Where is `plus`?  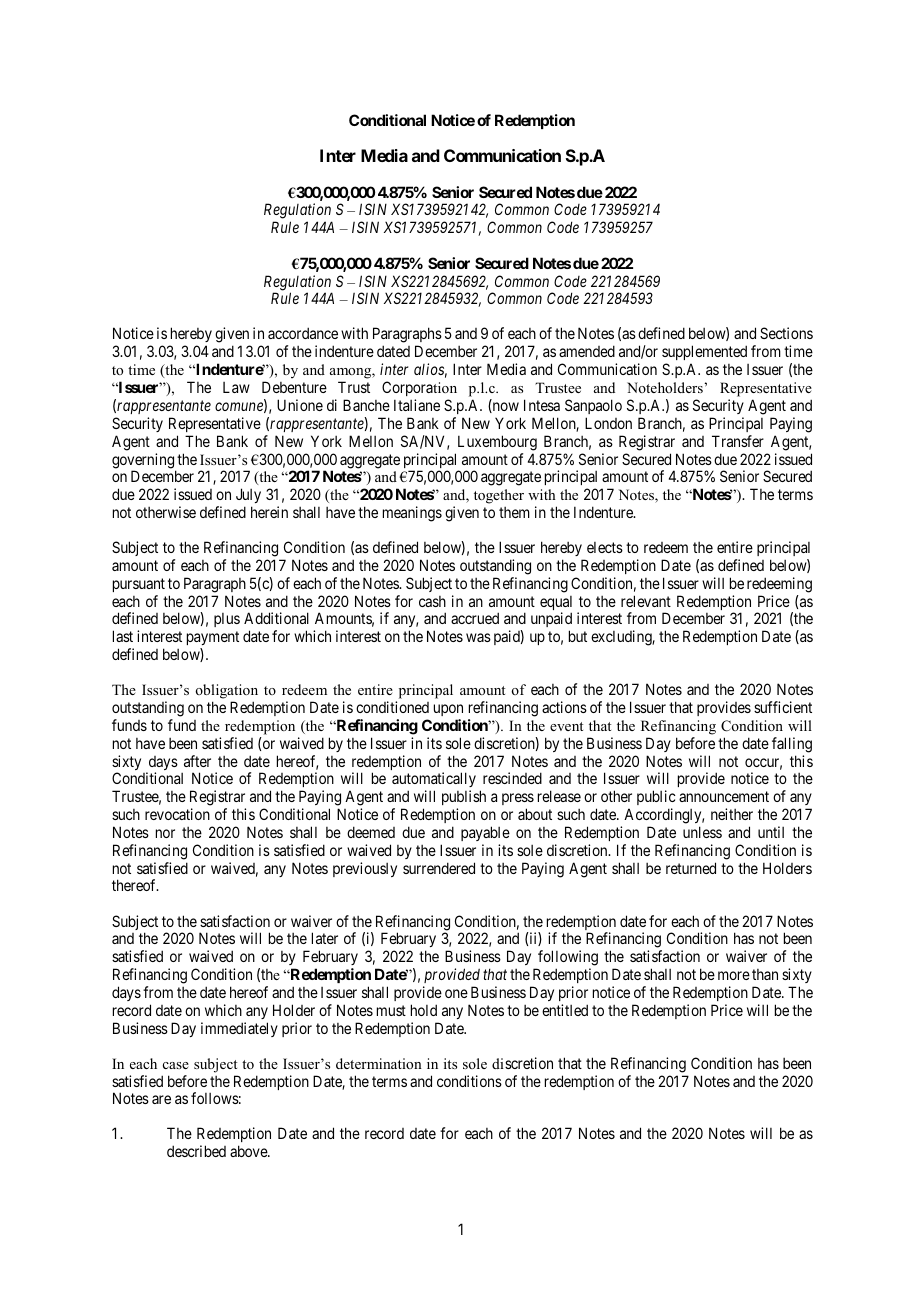
plus is located at coordinates (227, 620).
